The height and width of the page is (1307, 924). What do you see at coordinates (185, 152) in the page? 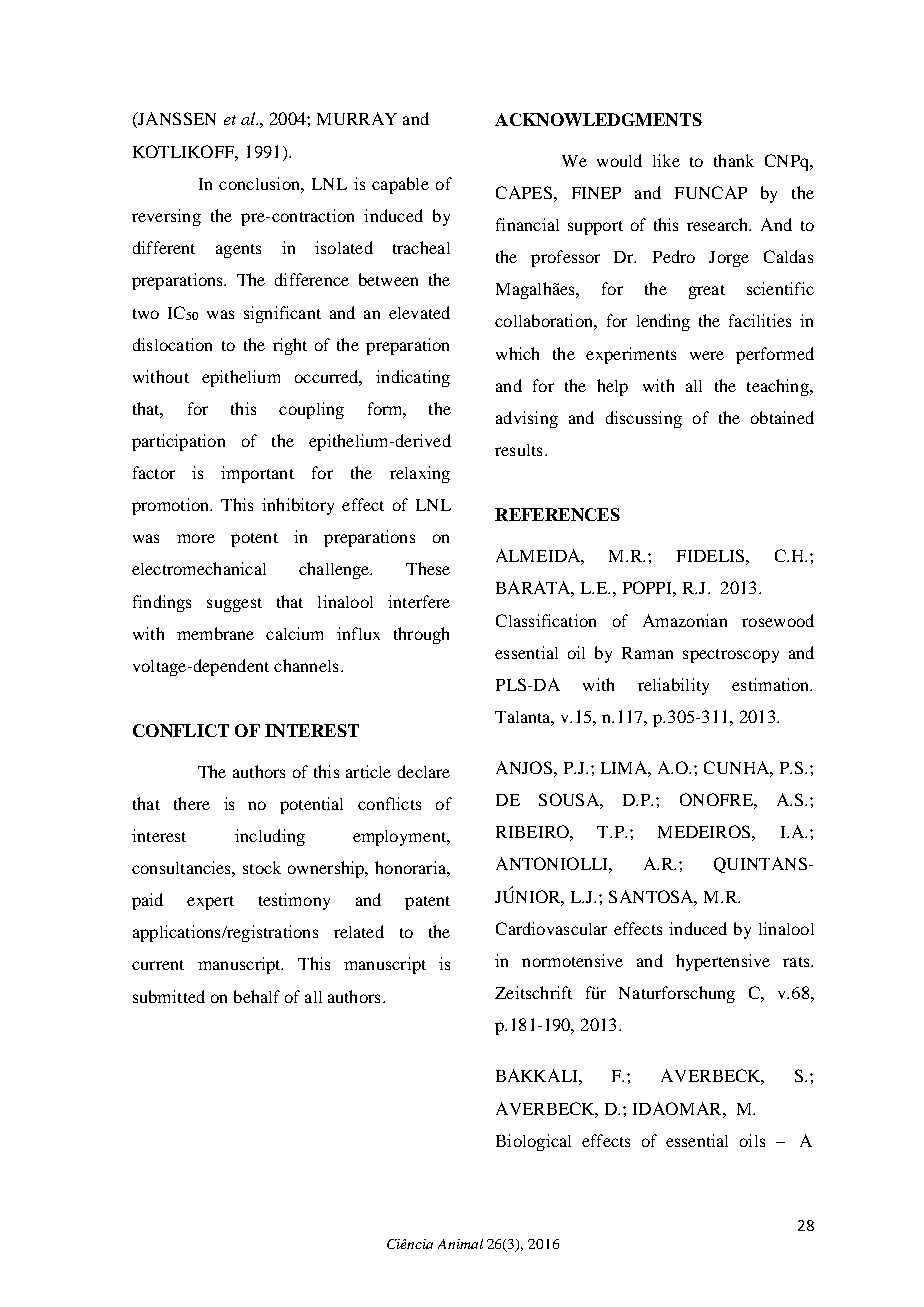
I see `KOTLIKOFF` at bounding box center [185, 152].
